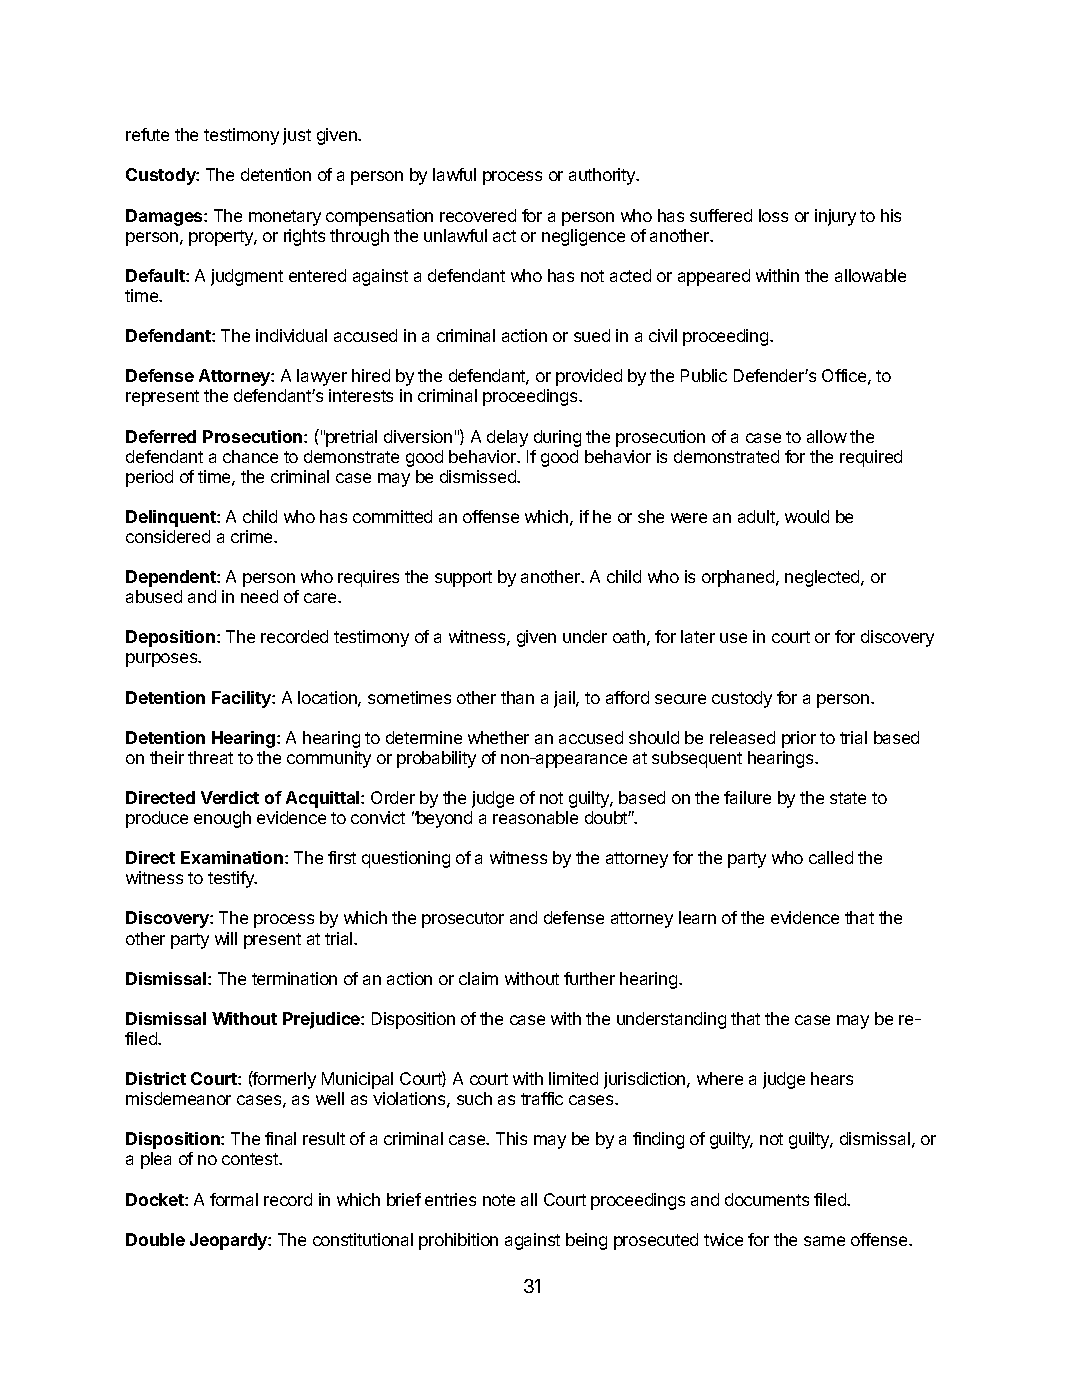 The height and width of the screenshot is (1383, 1069). Describe the element at coordinates (479, 476) in the screenshot. I see `dismissed` at that location.
